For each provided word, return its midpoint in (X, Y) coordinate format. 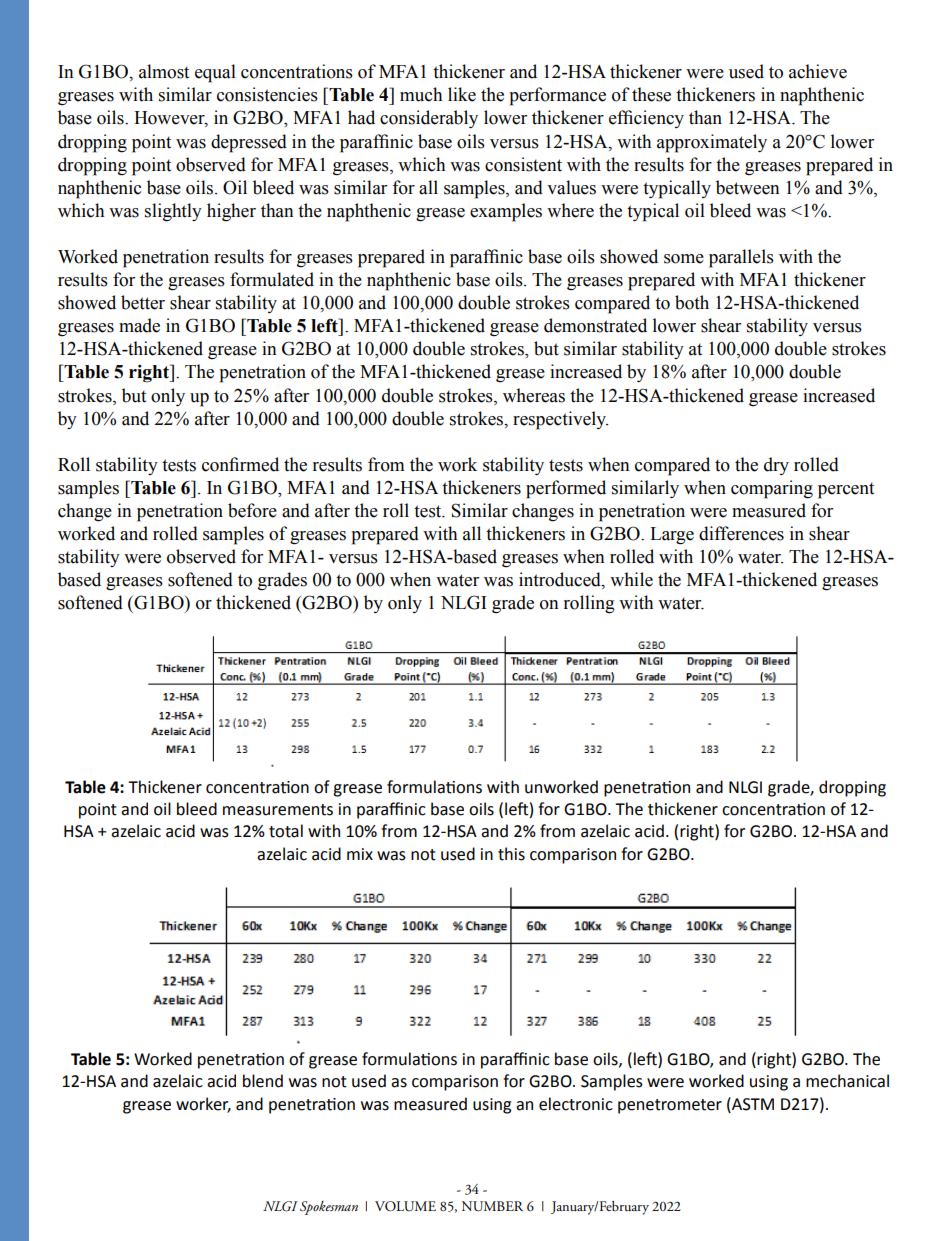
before (252, 510)
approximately (712, 143)
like (462, 94)
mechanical (847, 1081)
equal (215, 73)
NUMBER (492, 1206)
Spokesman (329, 1208)
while (631, 579)
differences (741, 533)
